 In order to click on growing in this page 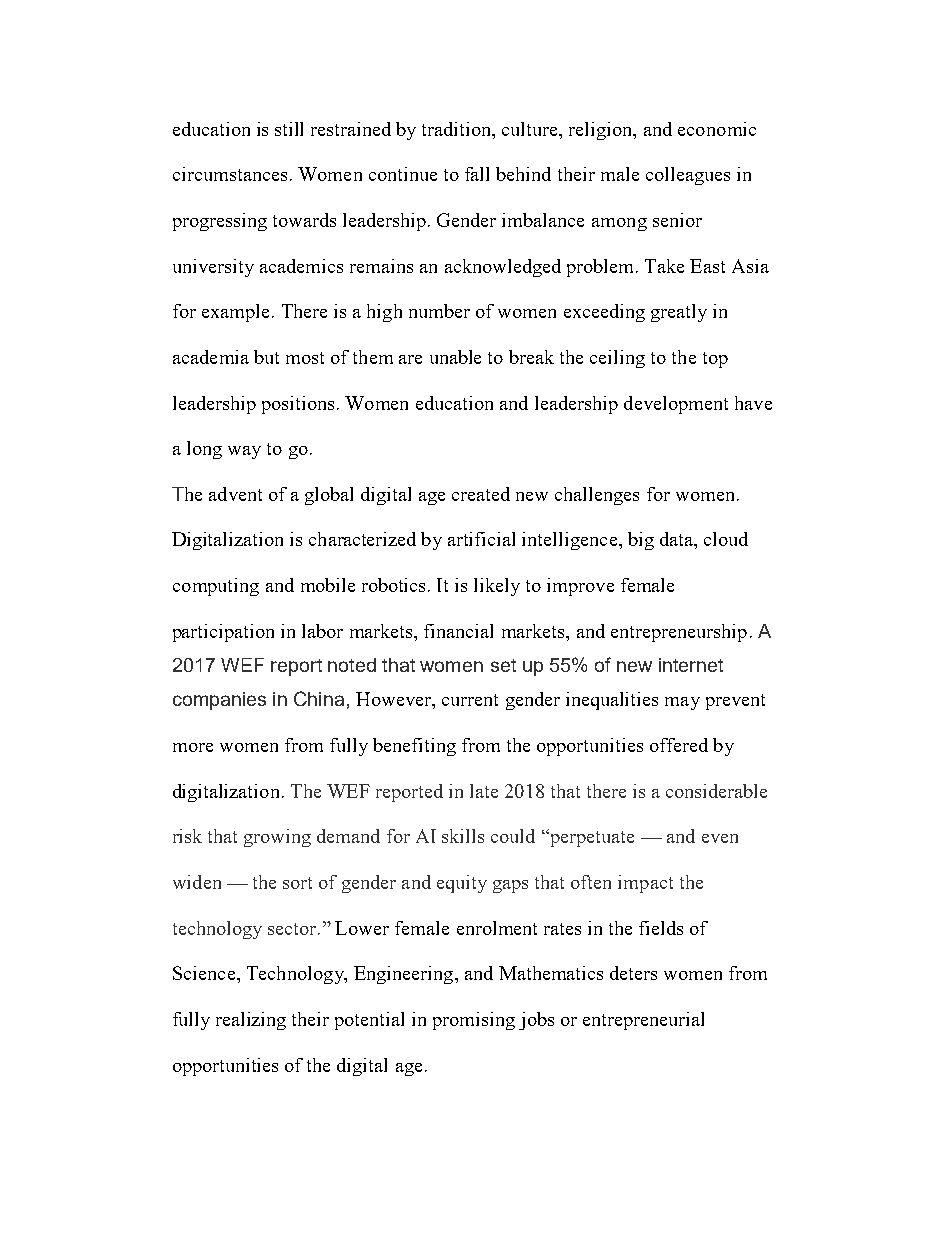, I will do `click(277, 838)`.
